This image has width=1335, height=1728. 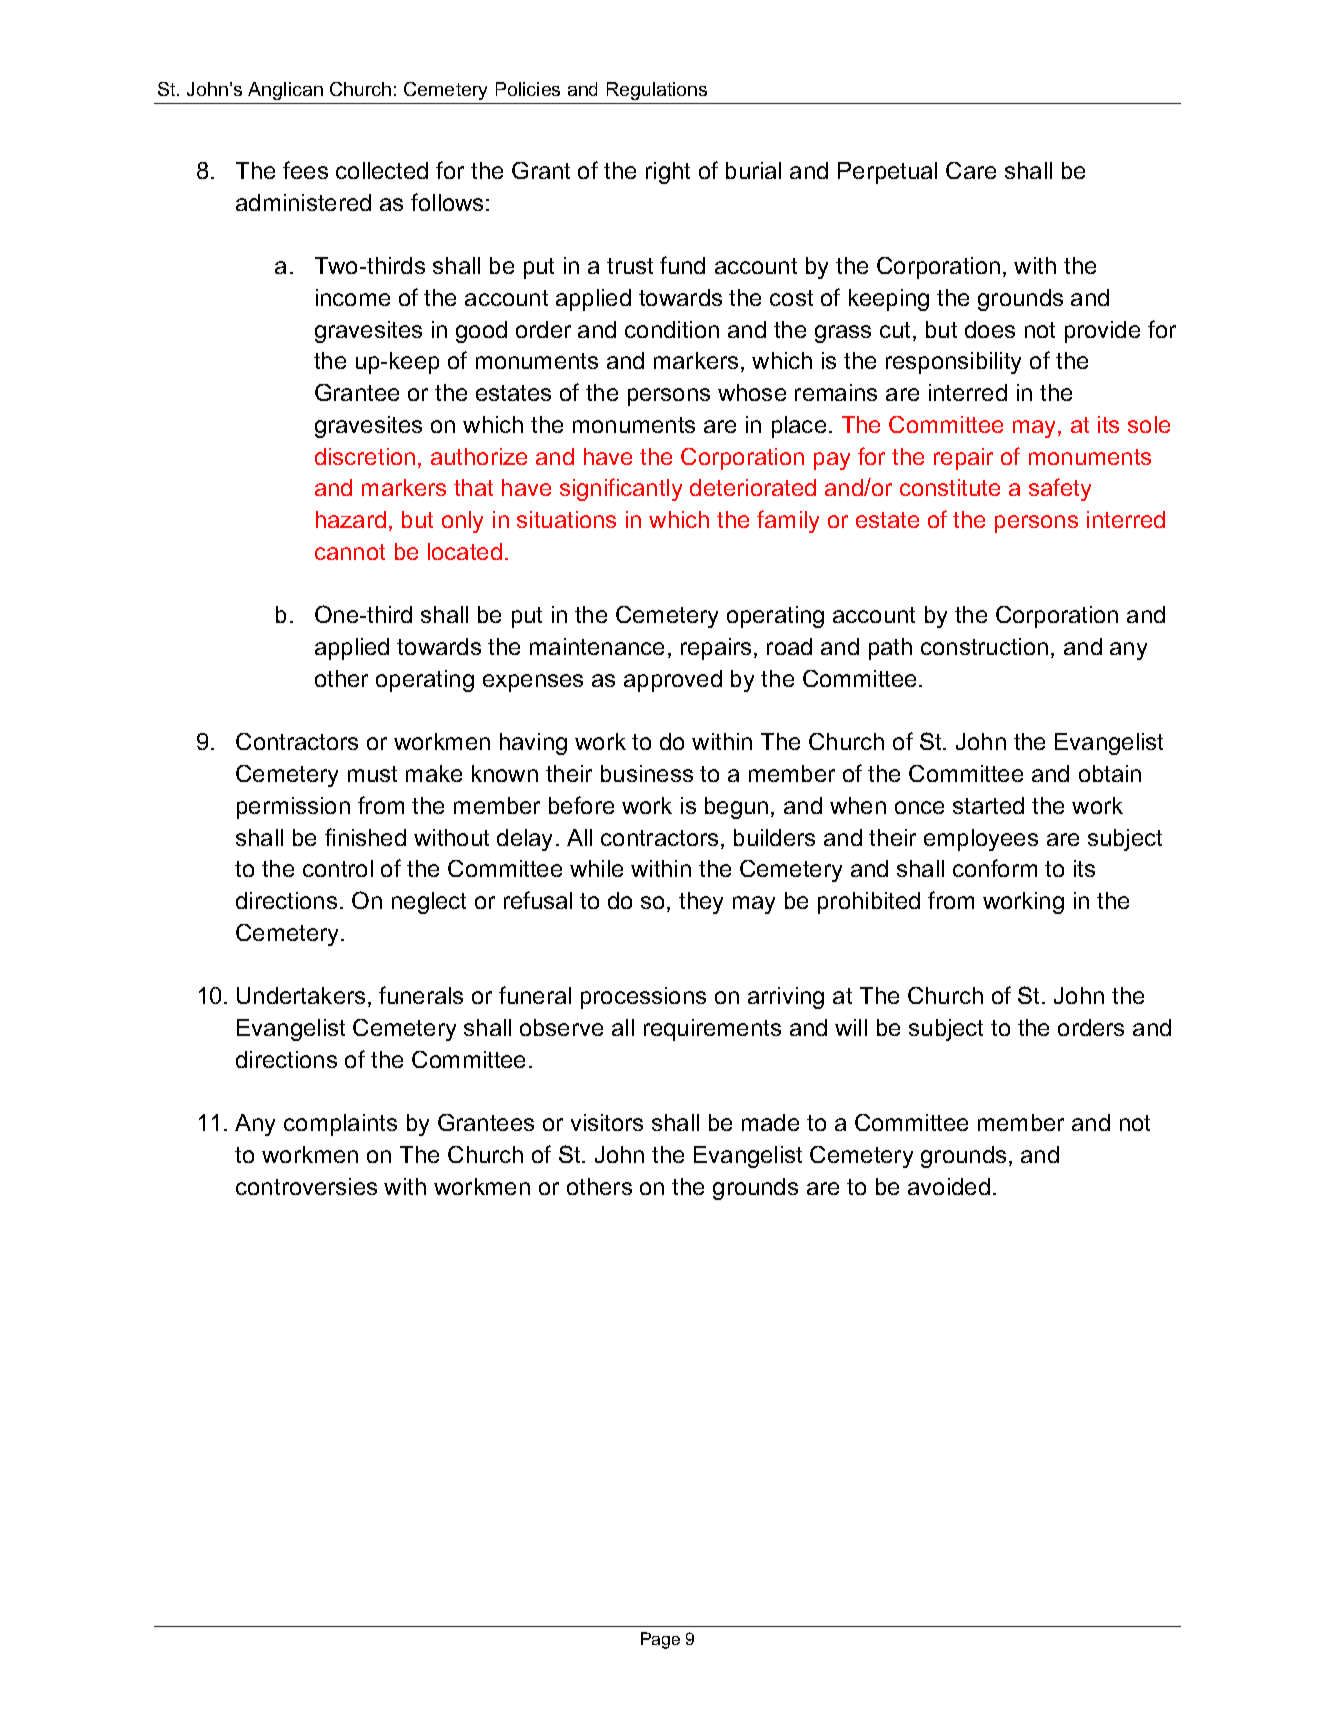 I want to click on Care, so click(x=971, y=170).
